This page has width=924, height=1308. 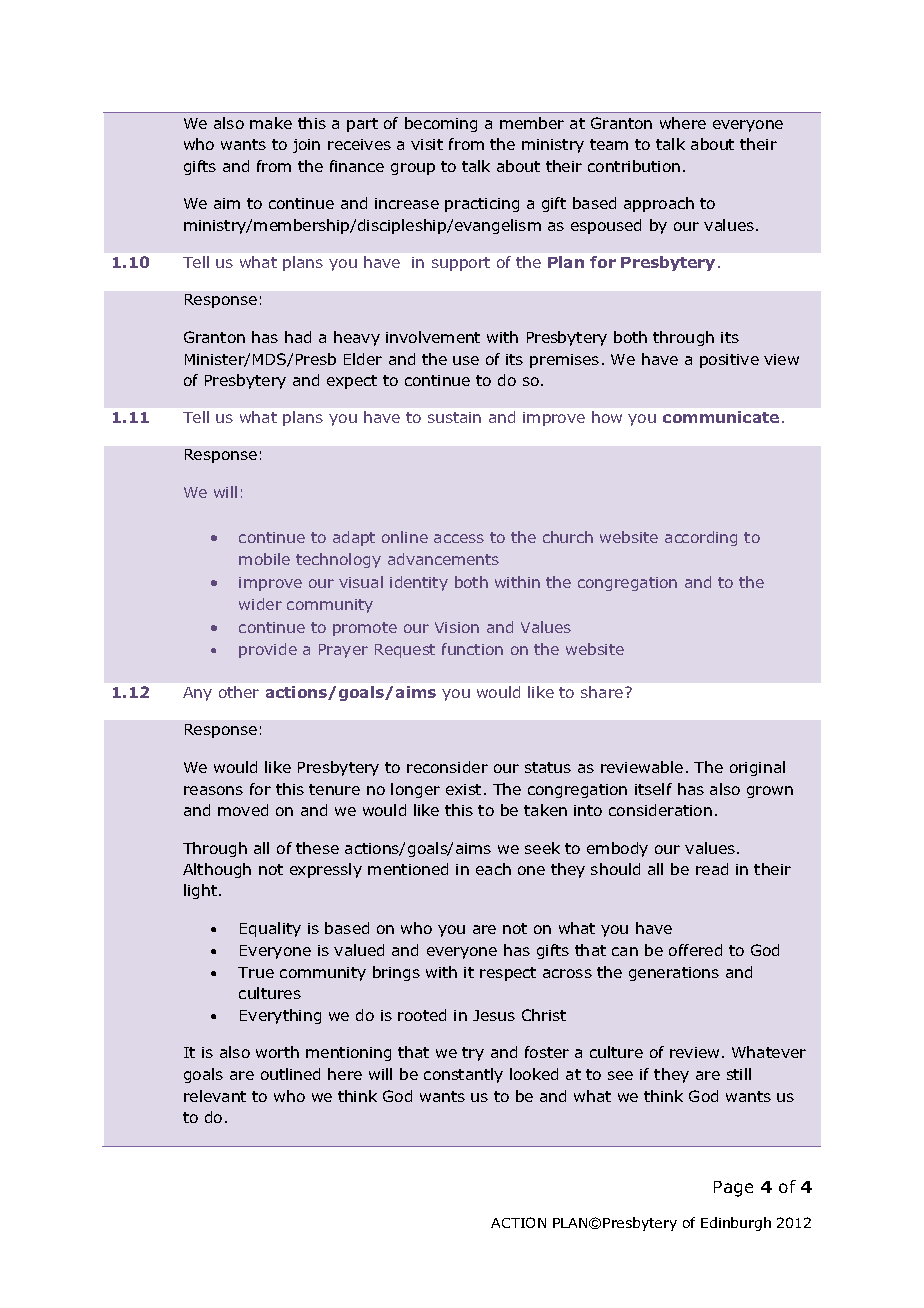 What do you see at coordinates (215, 1096) in the page?
I see `relevant` at bounding box center [215, 1096].
